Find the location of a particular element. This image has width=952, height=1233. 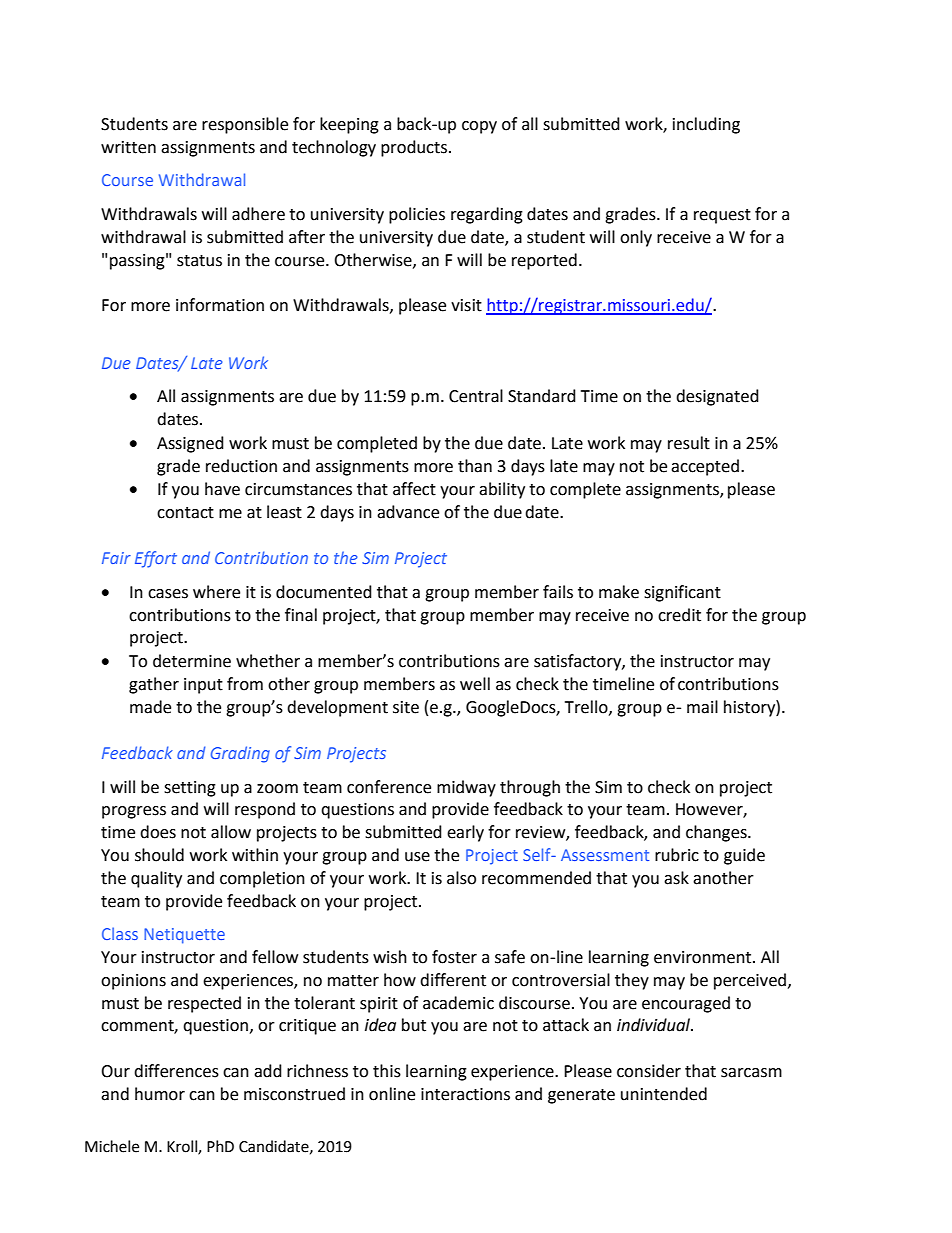

credit is located at coordinates (679, 615).
